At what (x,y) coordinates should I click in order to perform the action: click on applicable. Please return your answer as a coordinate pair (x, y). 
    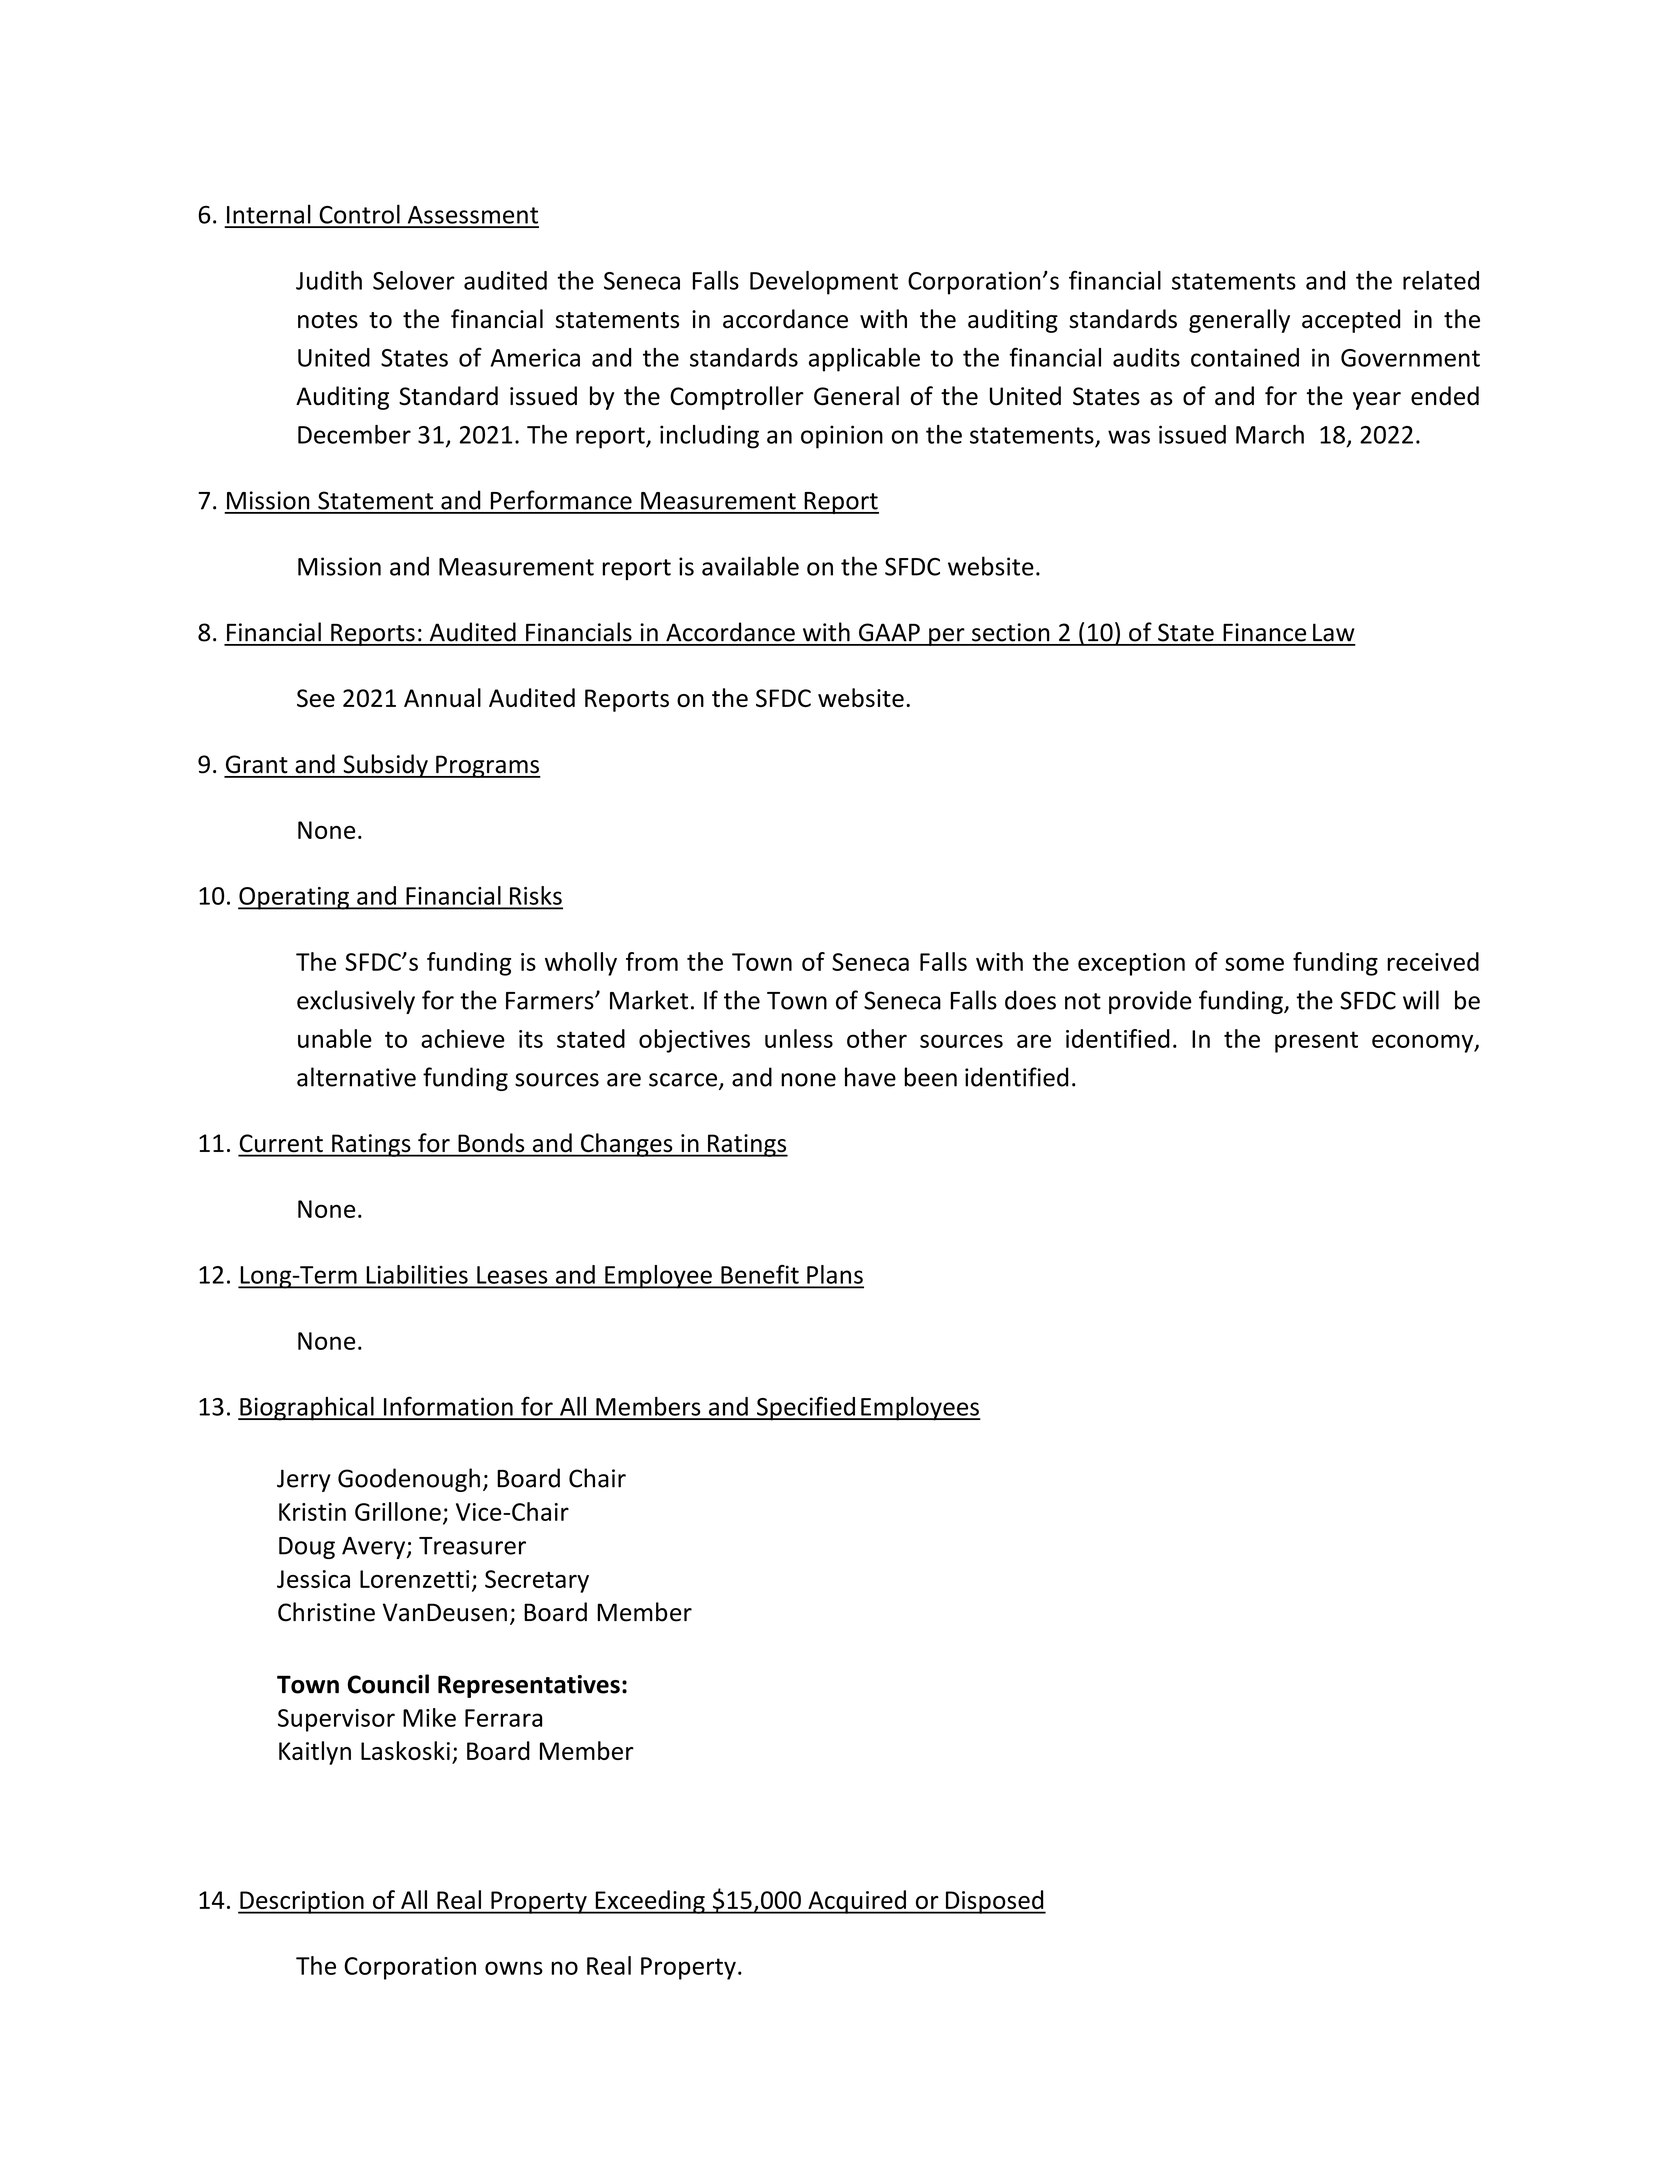
    Looking at the image, I should click on (864, 360).
